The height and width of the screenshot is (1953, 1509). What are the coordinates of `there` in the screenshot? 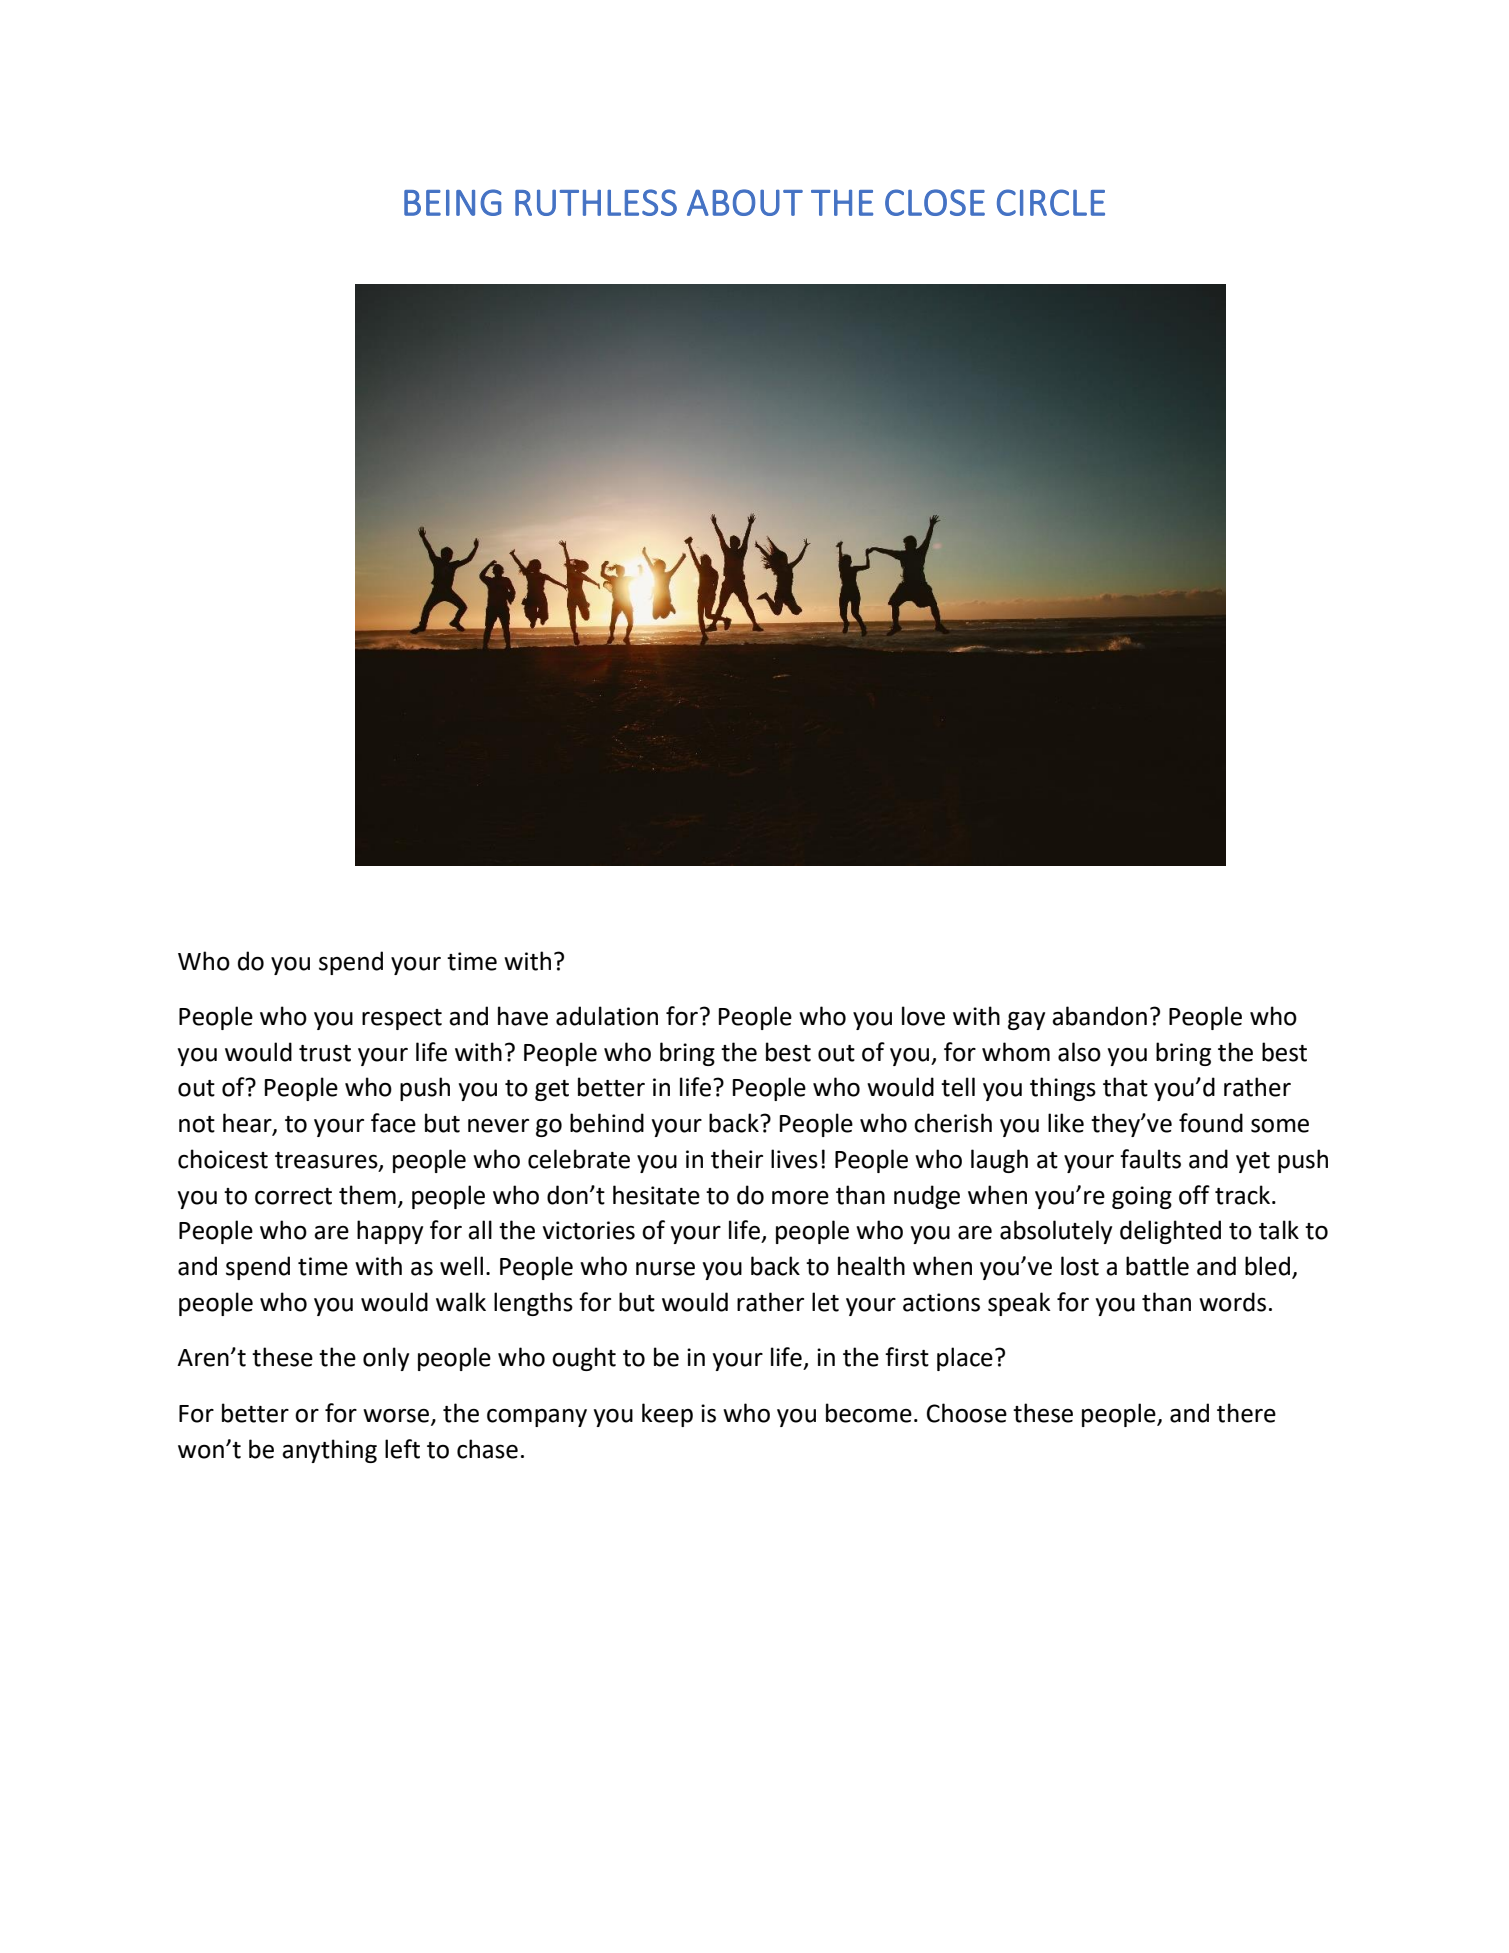 It's located at (1246, 1413).
